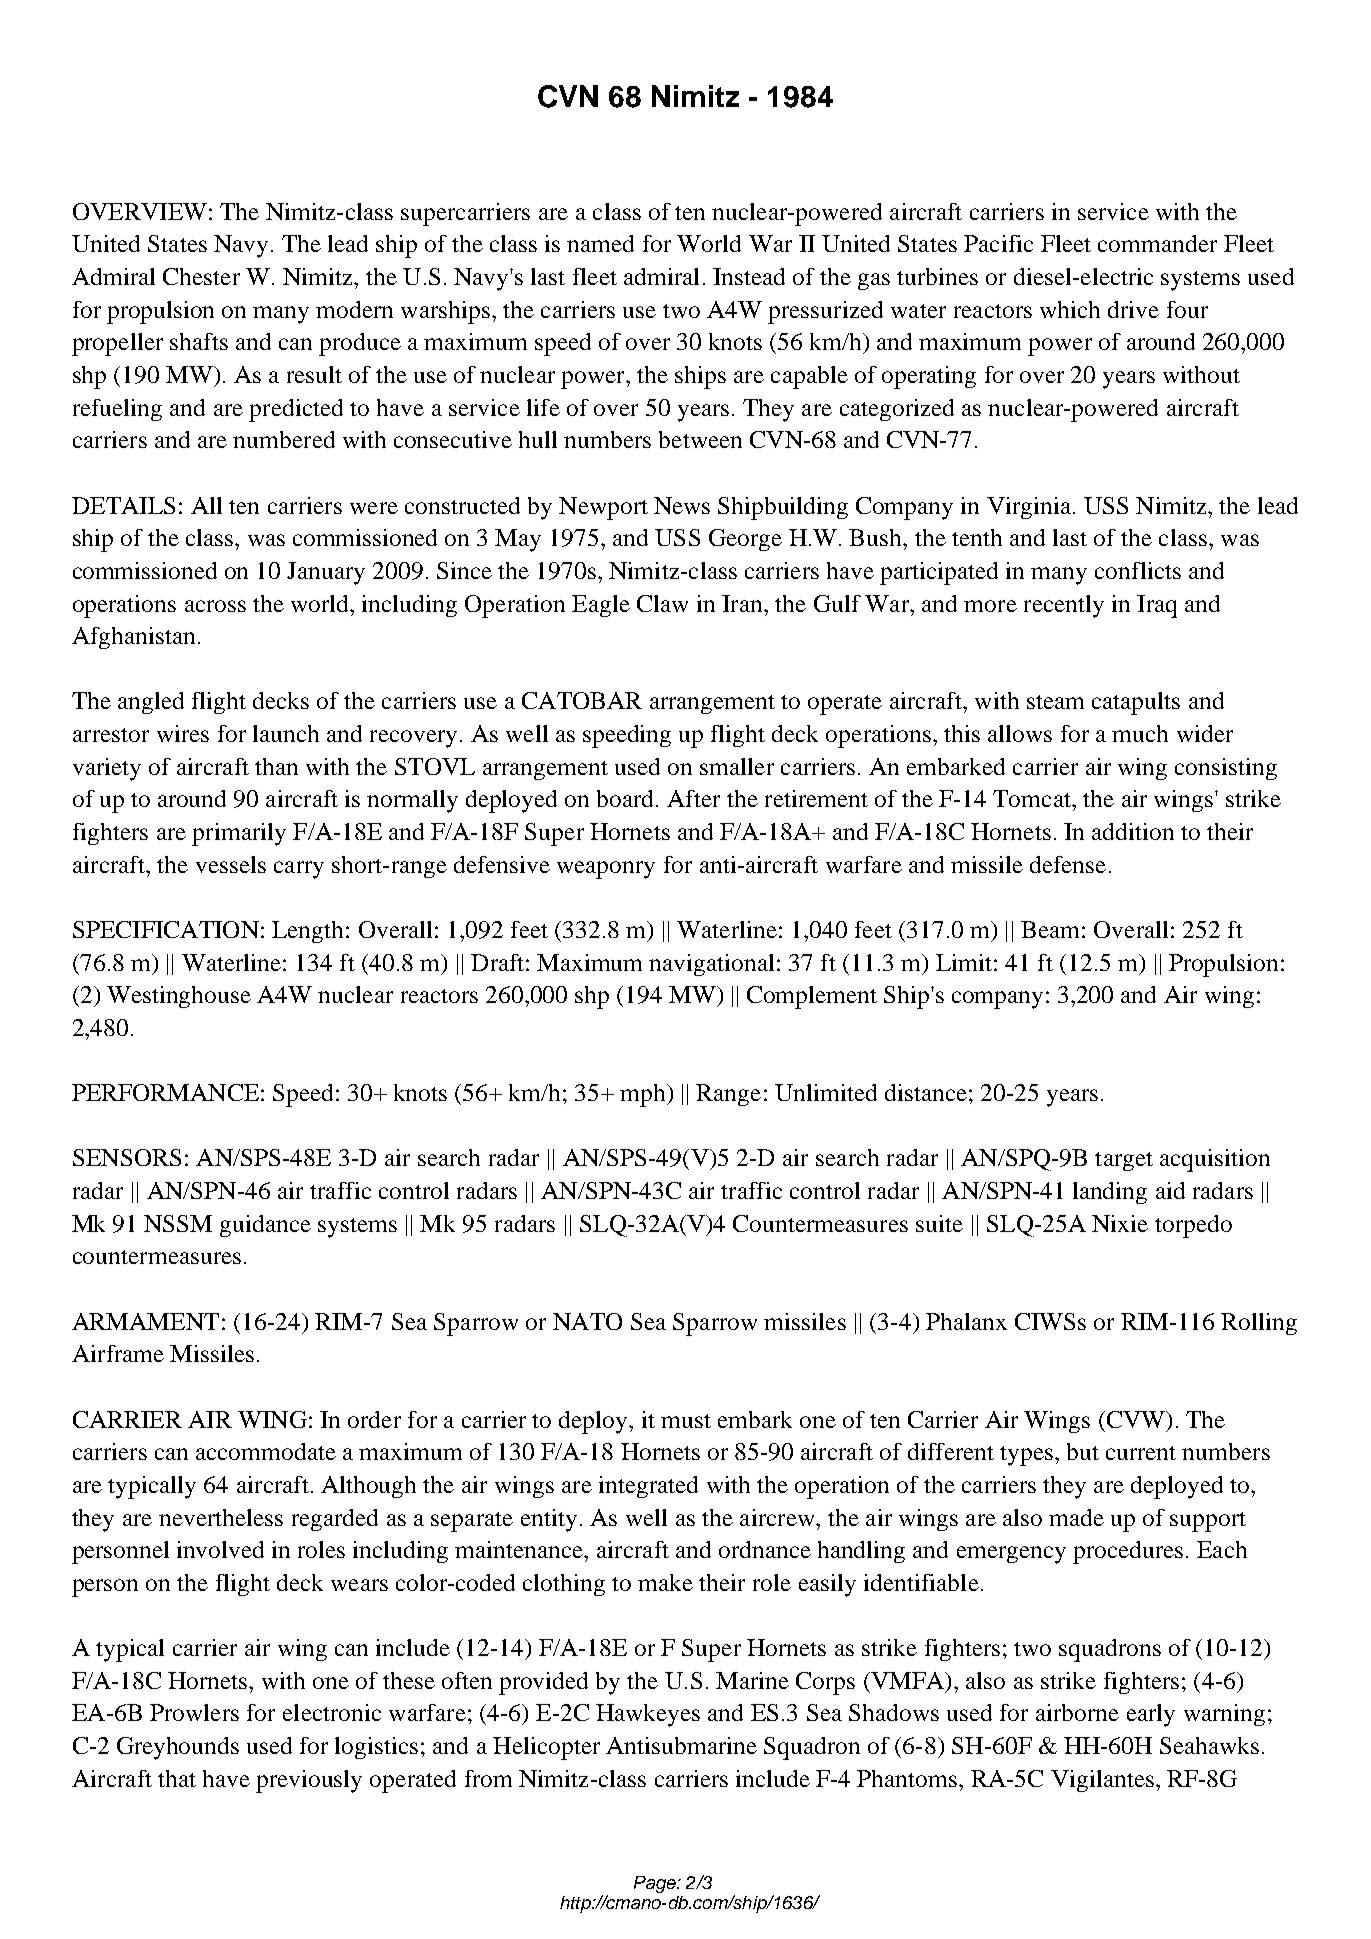 This screenshot has width=1371, height=1939. I want to click on Vigilantes, so click(1102, 1781).
